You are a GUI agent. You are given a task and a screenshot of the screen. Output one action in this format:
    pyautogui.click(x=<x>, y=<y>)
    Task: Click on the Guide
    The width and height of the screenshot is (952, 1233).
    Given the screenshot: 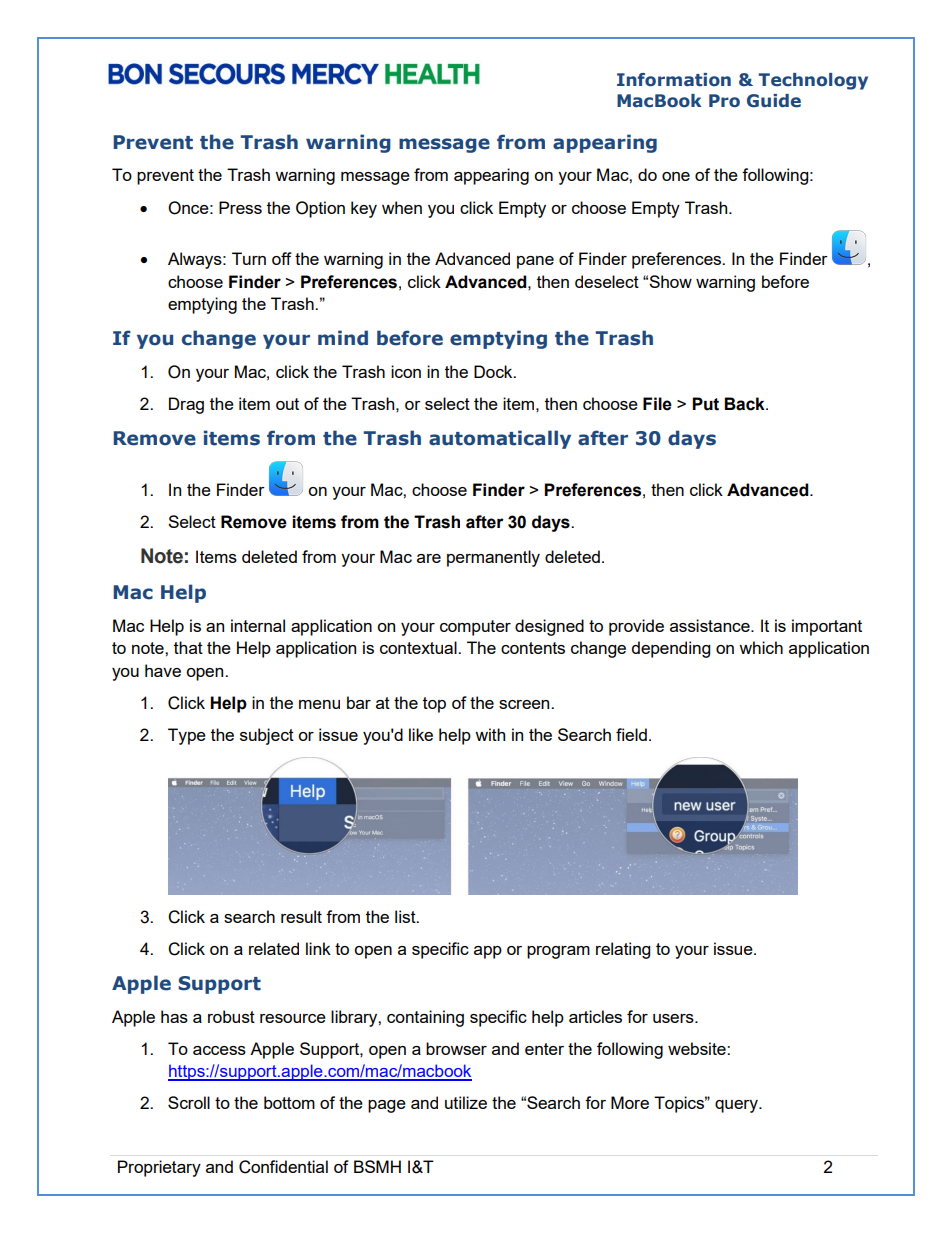 What is the action you would take?
    pyautogui.click(x=774, y=101)
